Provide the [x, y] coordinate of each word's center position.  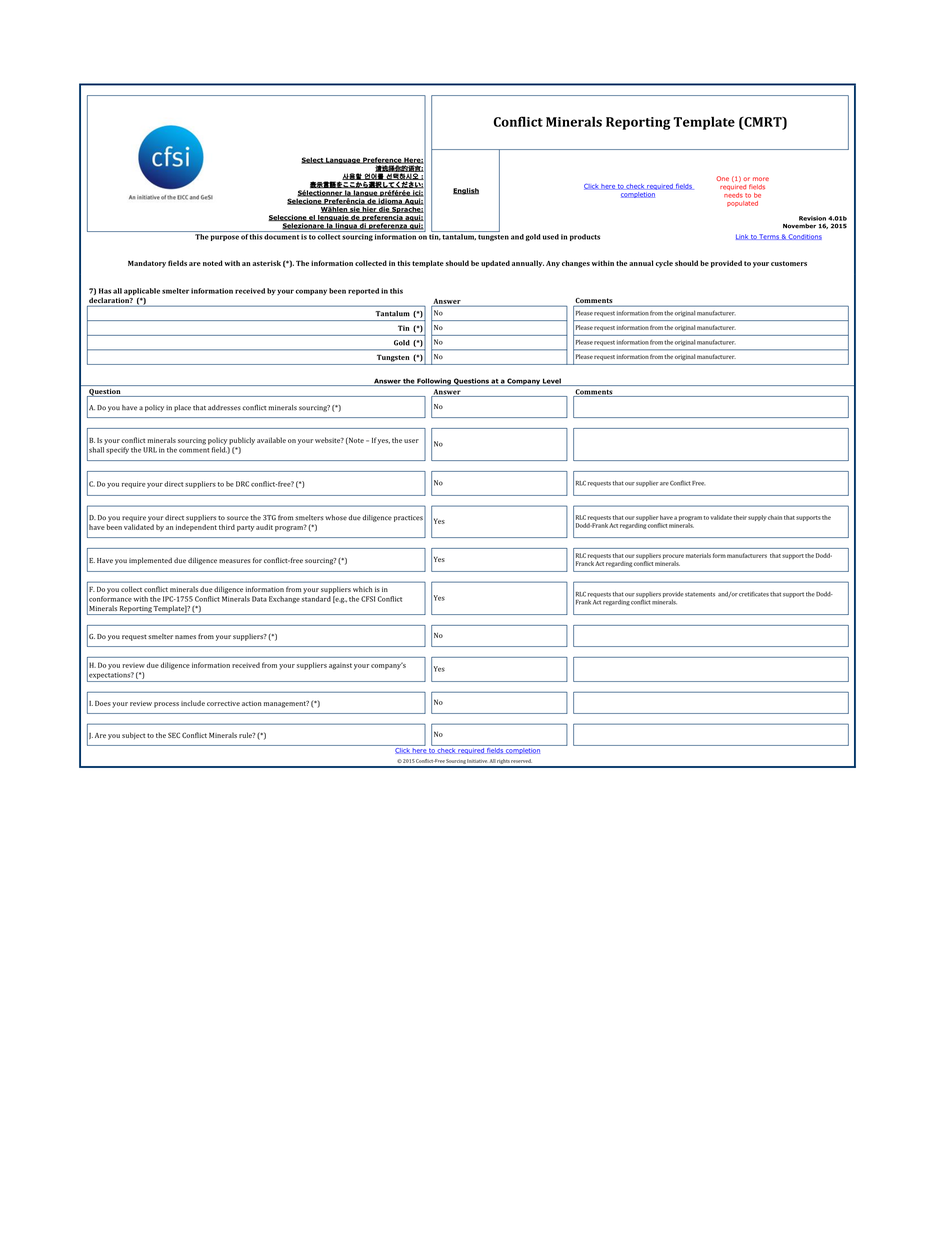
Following [434, 382]
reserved [521, 761]
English [466, 191]
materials [698, 555]
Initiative [477, 761]
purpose [225, 238]
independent [196, 528]
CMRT [763, 123]
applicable [142, 293]
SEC [174, 735]
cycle [664, 264]
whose [336, 518]
